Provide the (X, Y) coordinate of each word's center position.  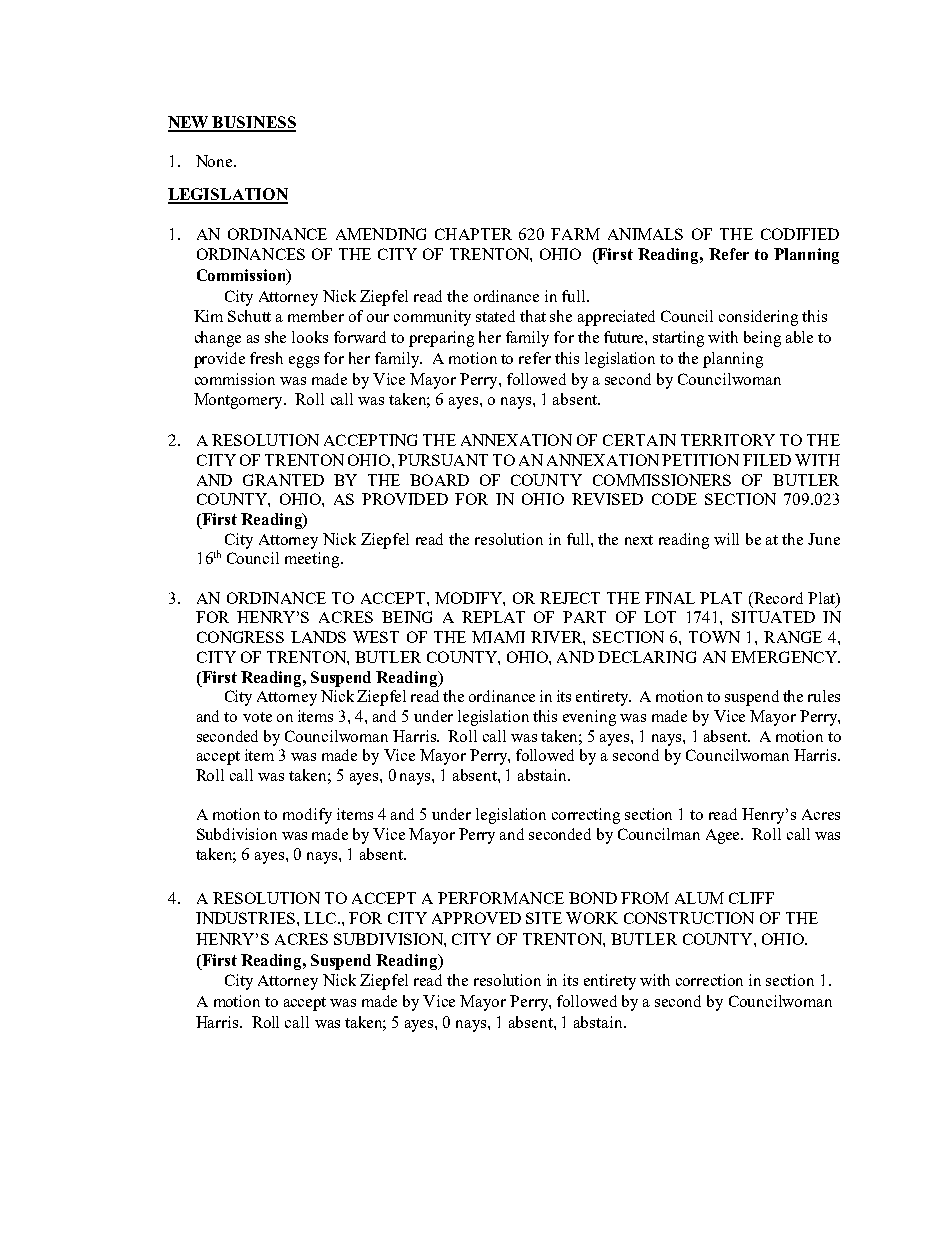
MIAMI (498, 637)
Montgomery (239, 401)
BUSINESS (253, 123)
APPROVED (476, 918)
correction (709, 980)
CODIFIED (800, 234)
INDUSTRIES (245, 918)
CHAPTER (473, 234)
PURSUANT (443, 460)
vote (257, 717)
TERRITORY (728, 440)
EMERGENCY (785, 657)
